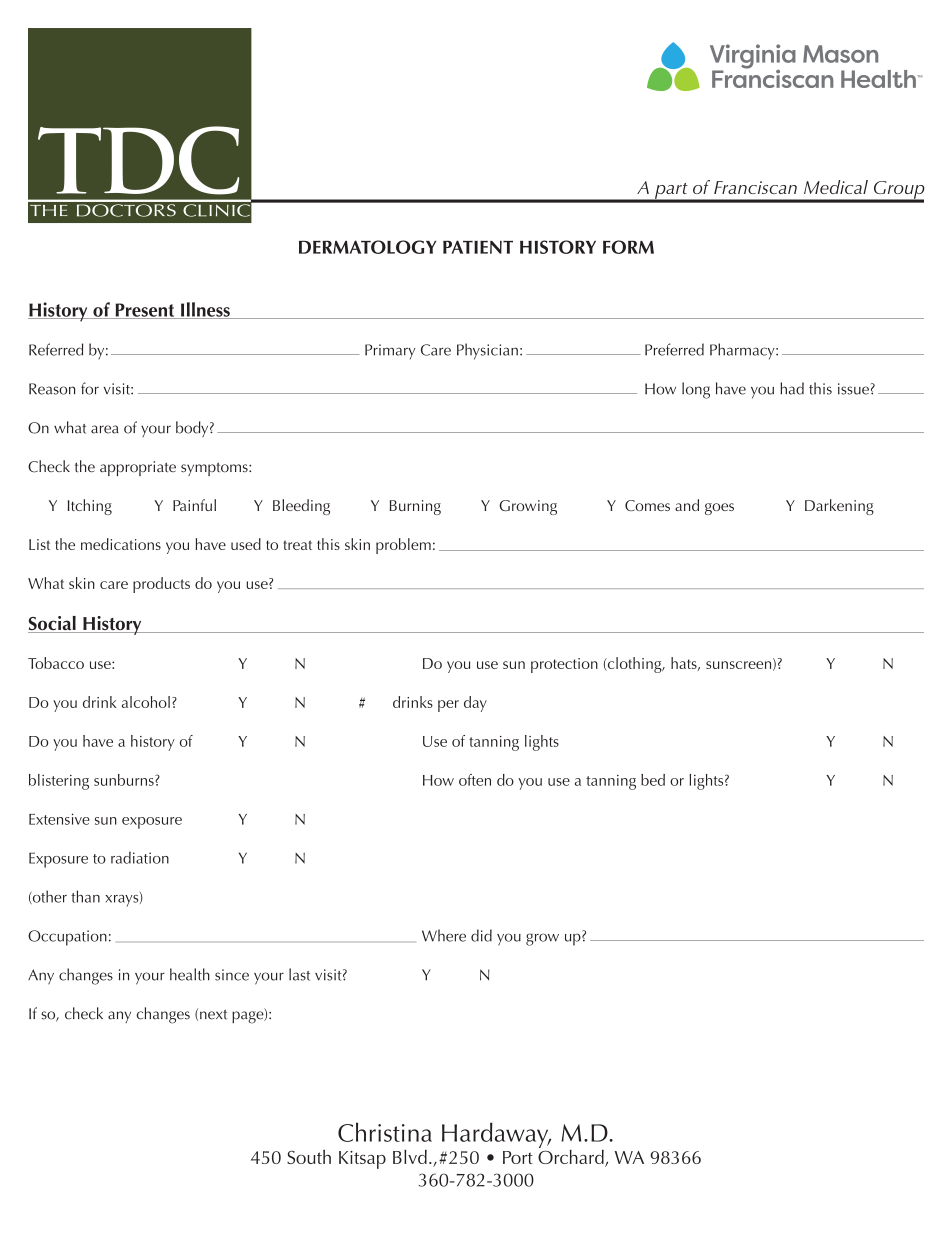 The width and height of the image is (952, 1233). Describe the element at coordinates (105, 429) in the image. I see `area` at that location.
